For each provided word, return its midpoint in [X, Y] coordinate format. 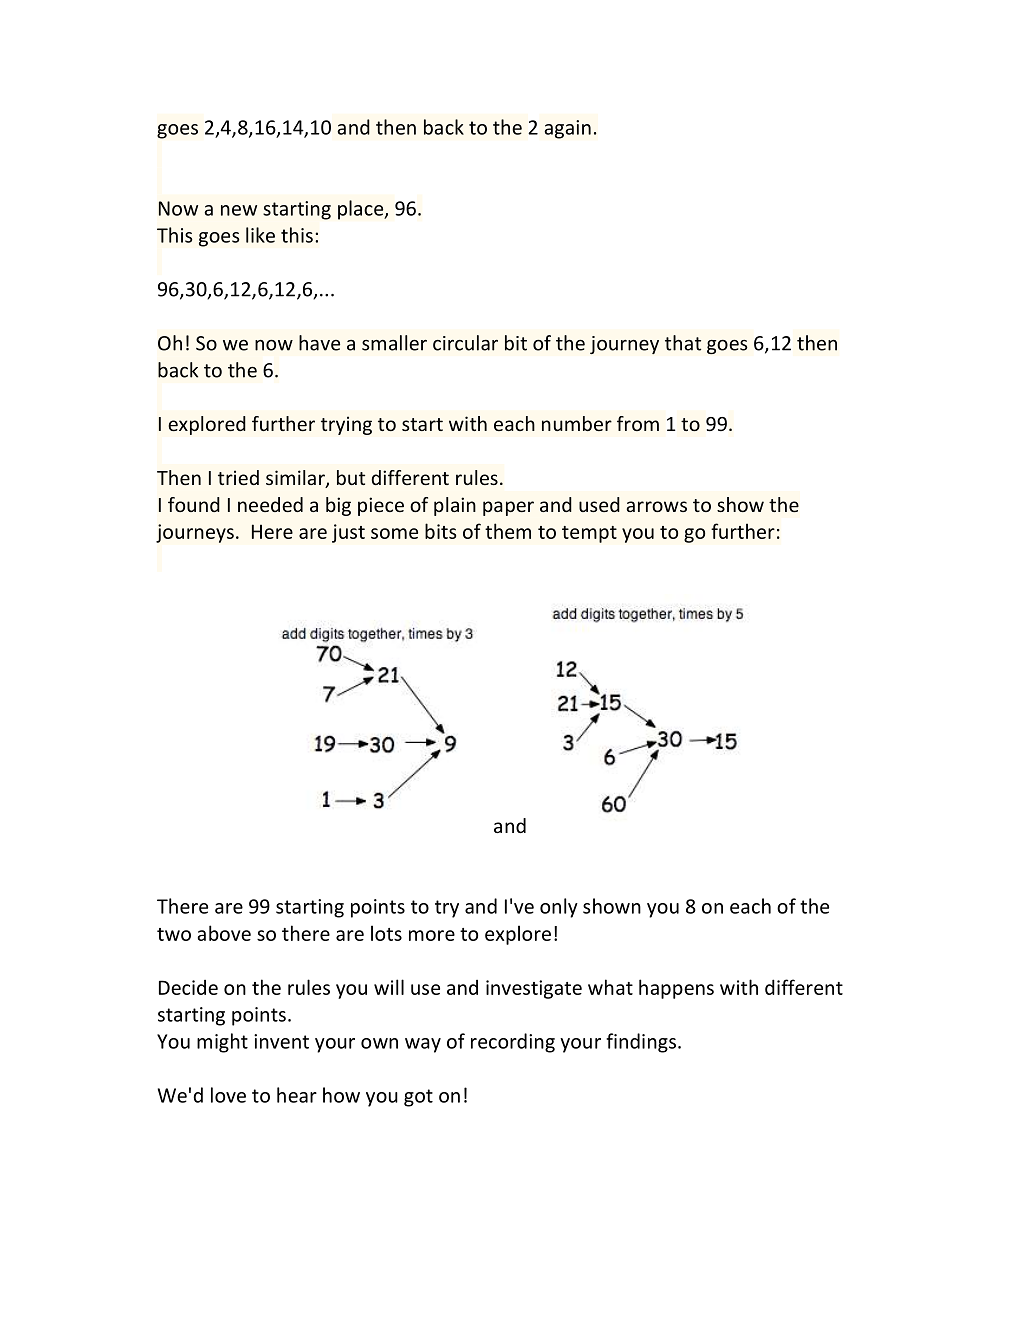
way [423, 1045]
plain [455, 506]
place [362, 210]
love [228, 1095]
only [559, 908]
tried [238, 477]
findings [642, 1043]
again [567, 129]
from [638, 423]
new [239, 210]
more [432, 935]
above [224, 933]
